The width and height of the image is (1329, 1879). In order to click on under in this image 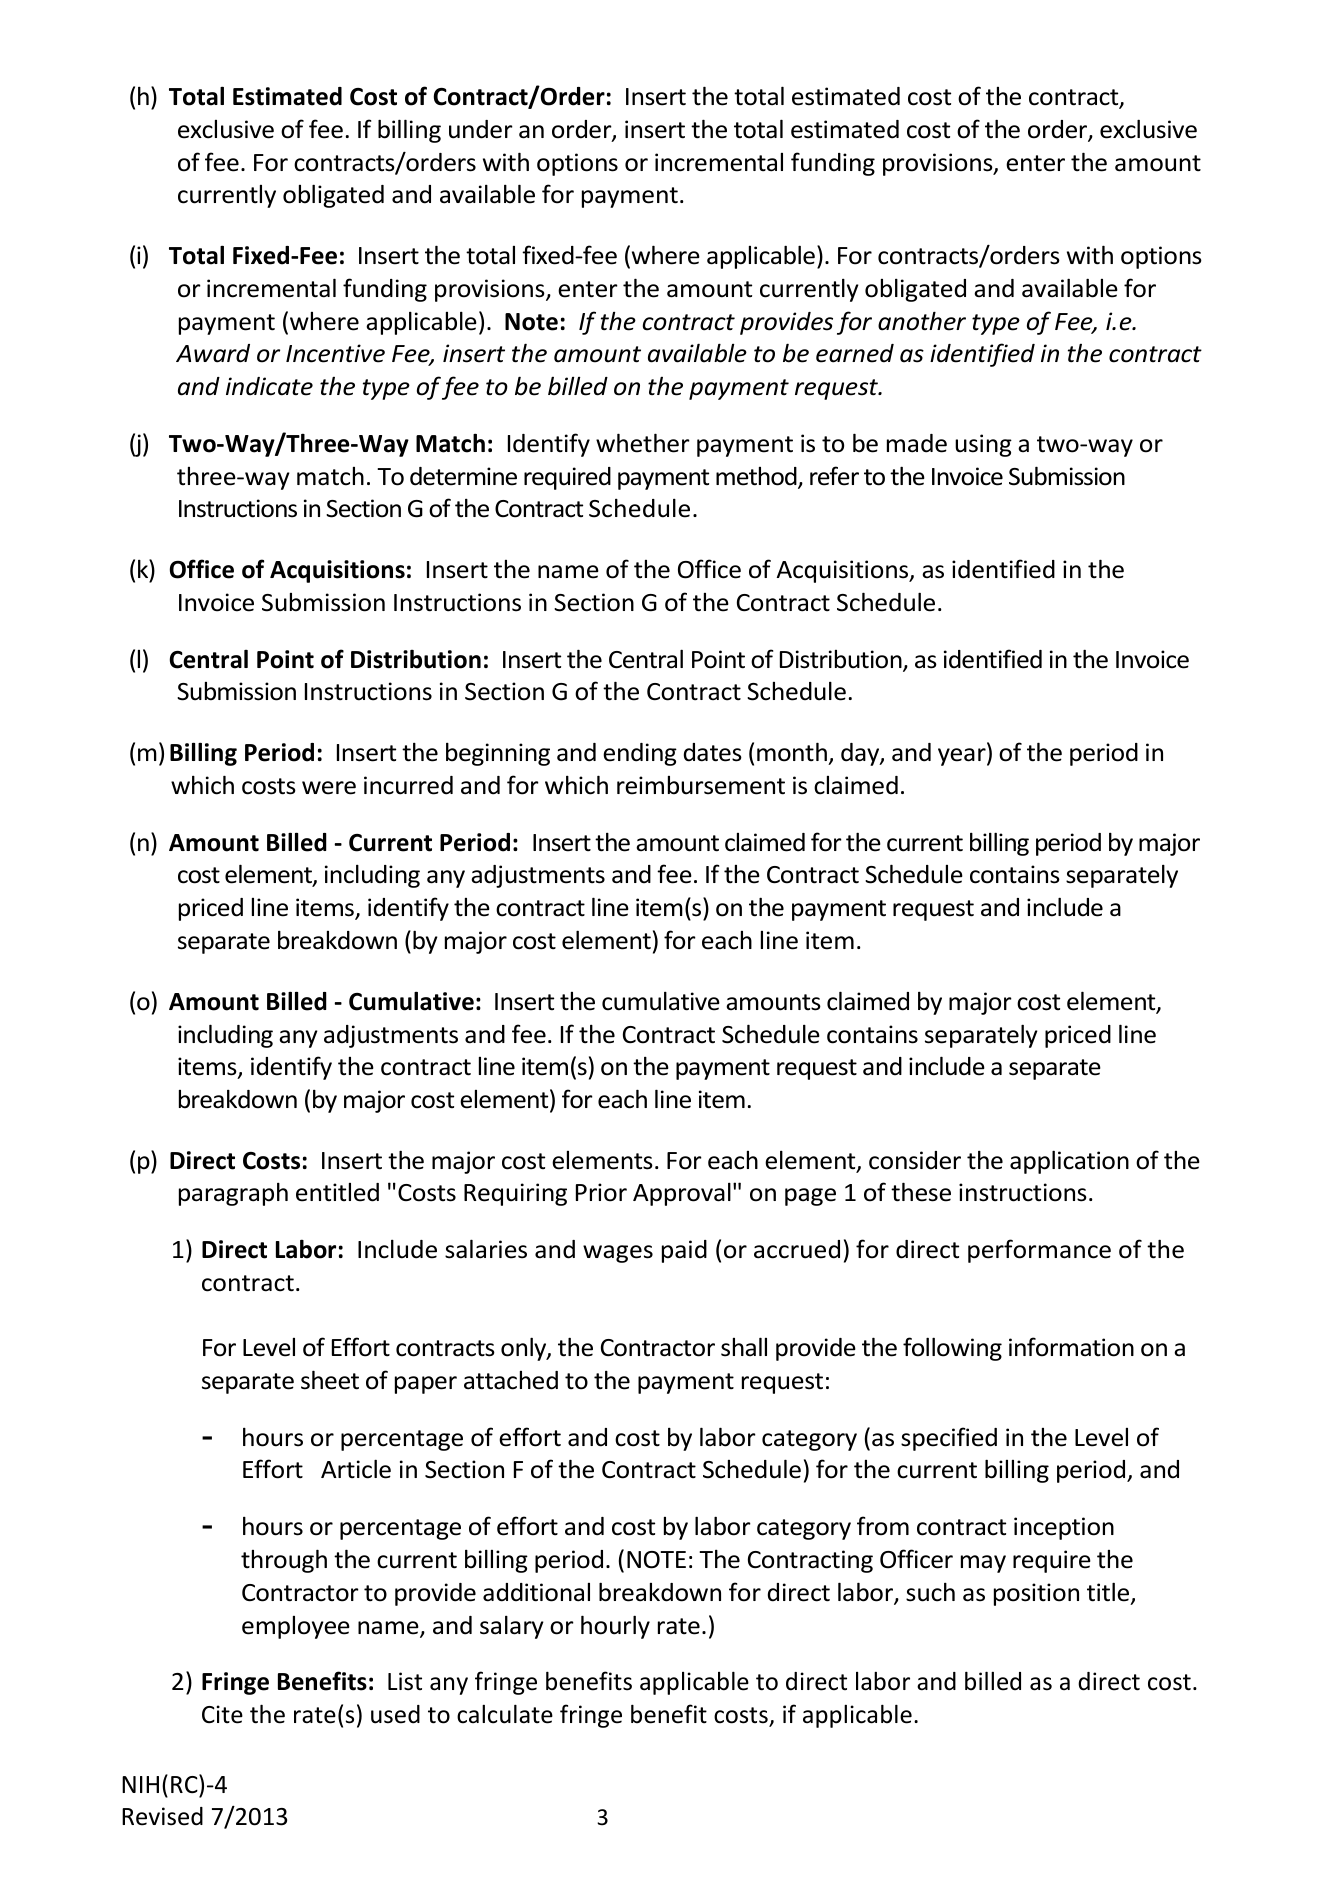, I will do `click(481, 129)`.
